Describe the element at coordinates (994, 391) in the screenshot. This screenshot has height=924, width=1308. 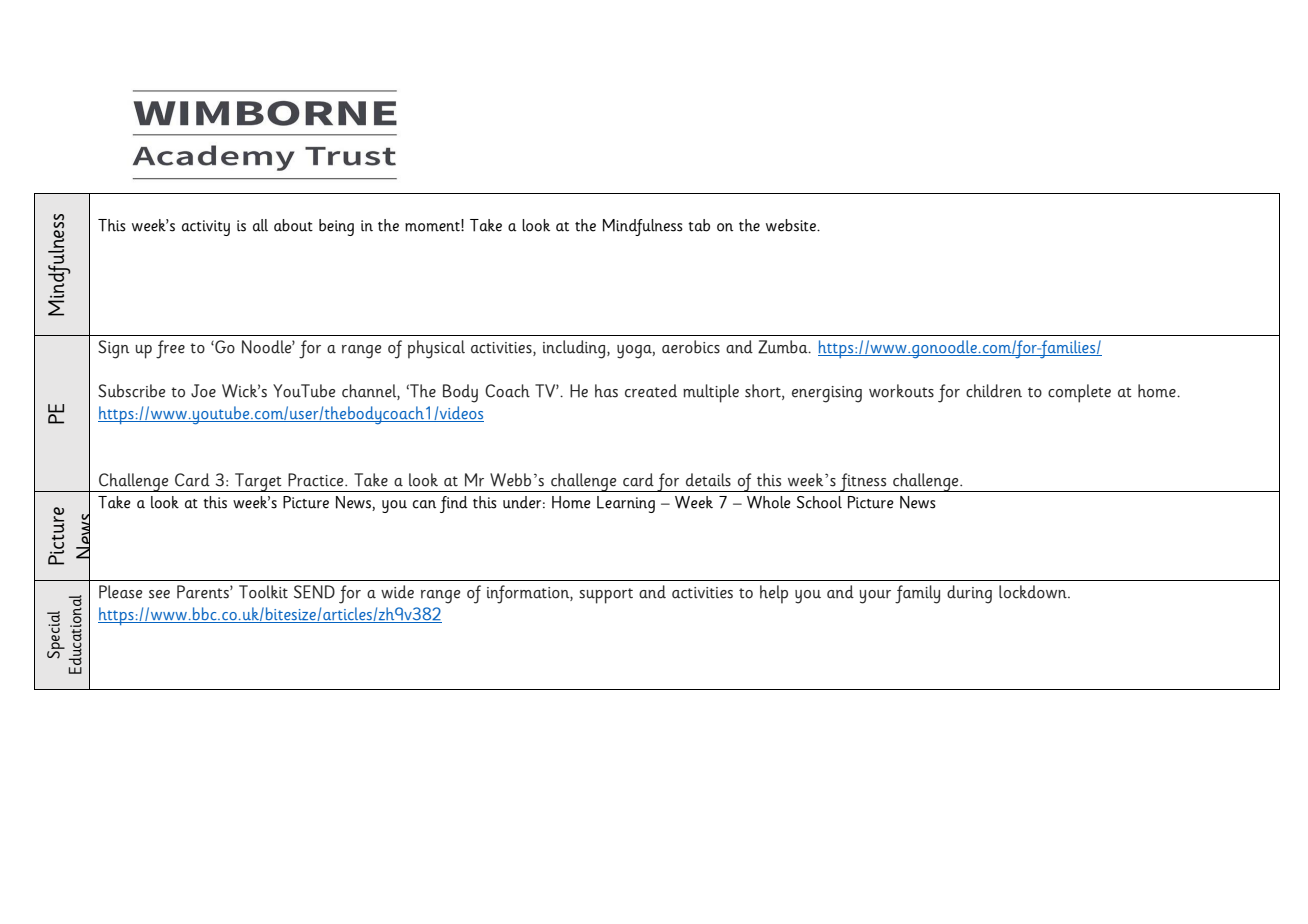
I see `children` at that location.
